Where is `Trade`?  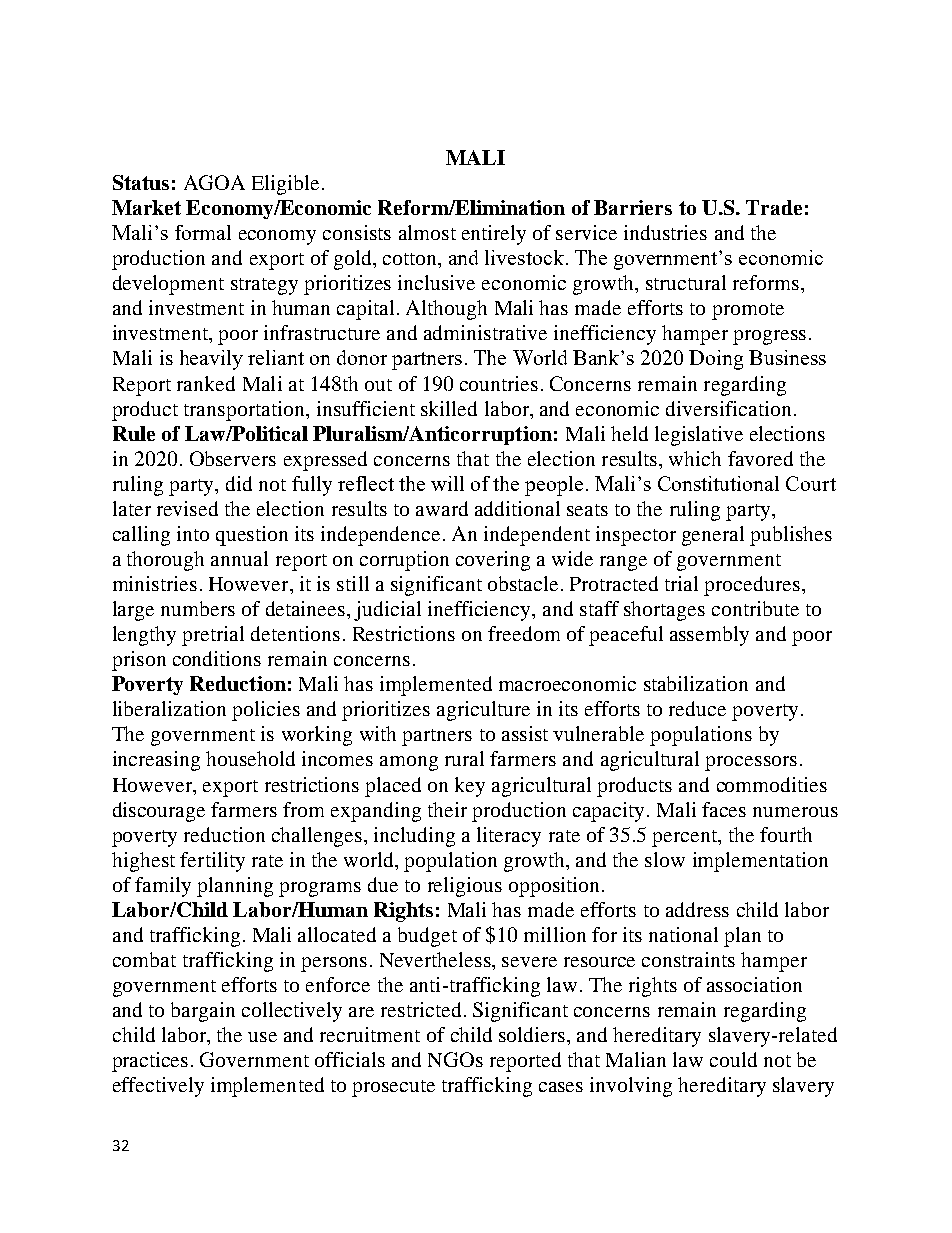
Trade is located at coordinates (774, 207).
